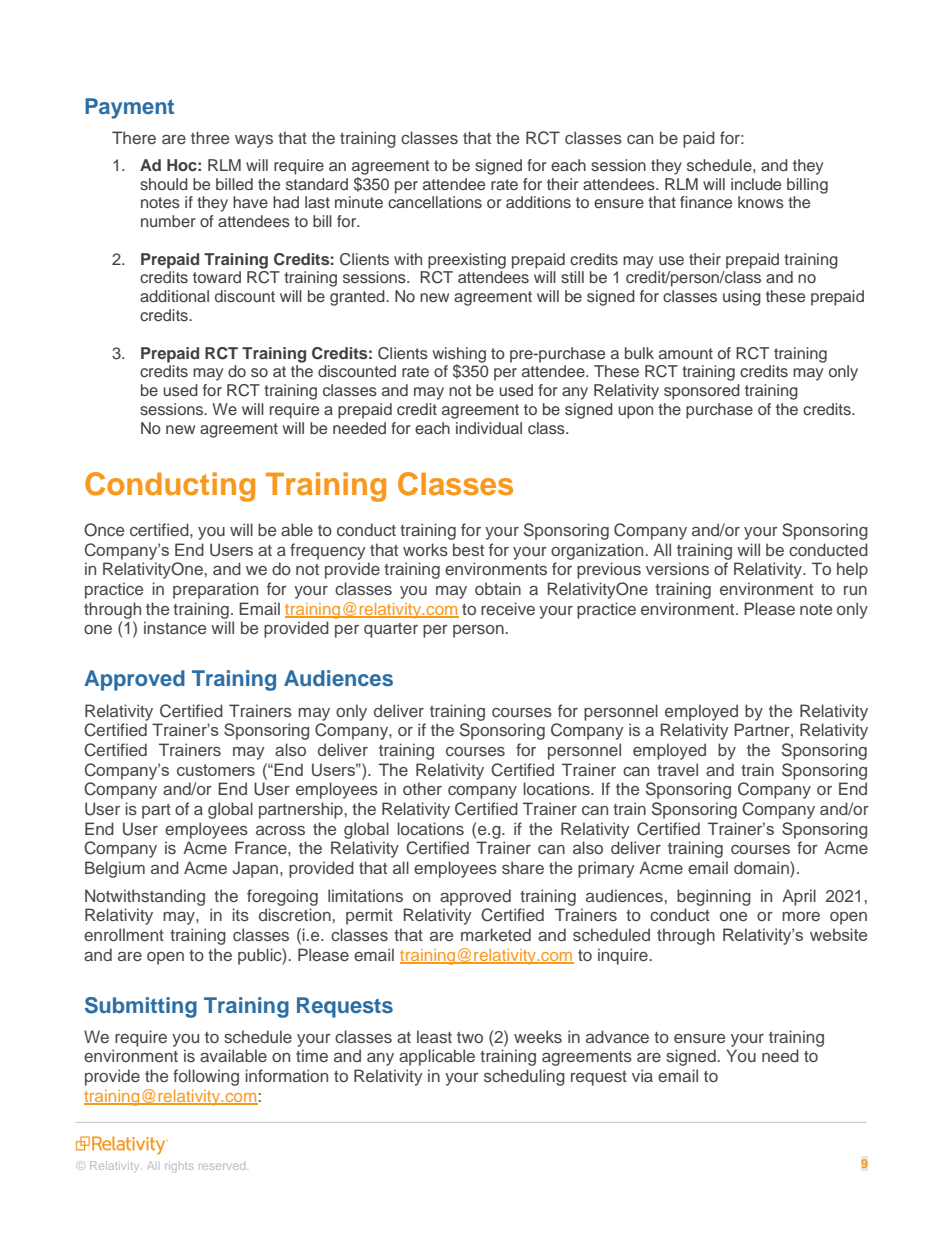 Image resolution: width=952 pixels, height=1233 pixels. I want to click on rights, so click(179, 1166).
